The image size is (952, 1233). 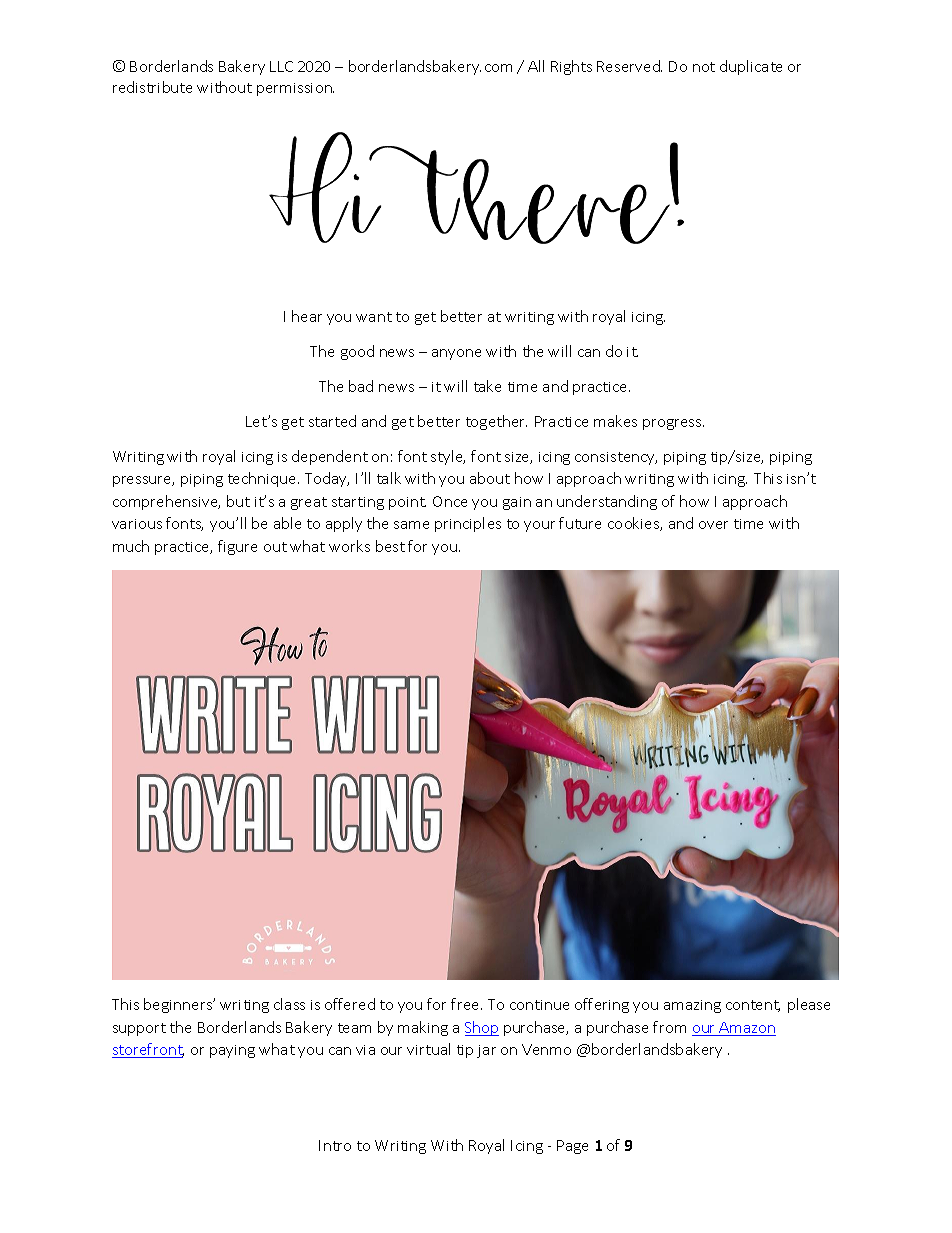 What do you see at coordinates (232, 1051) in the document?
I see `paying` at bounding box center [232, 1051].
